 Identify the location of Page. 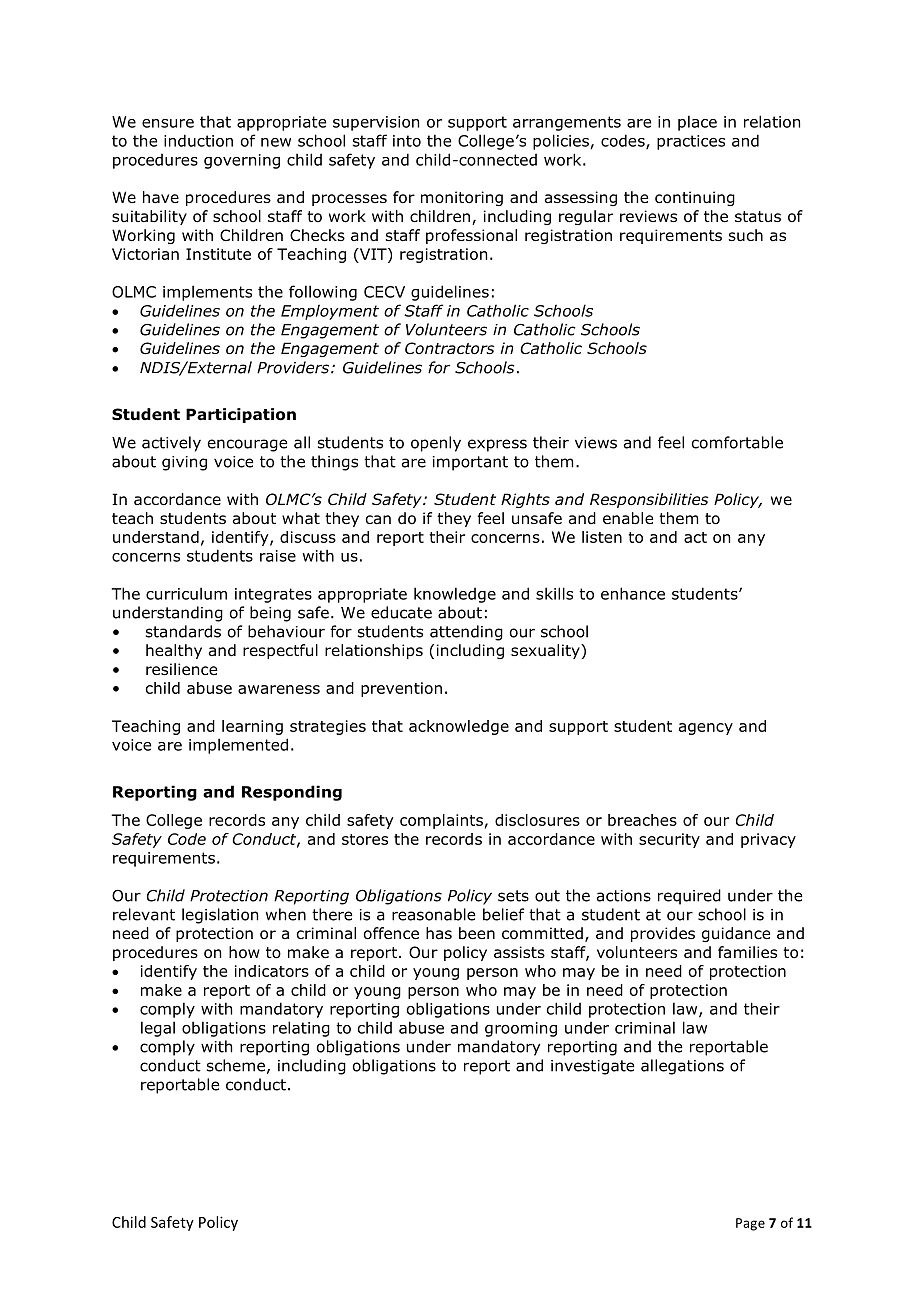
(750, 1224).
